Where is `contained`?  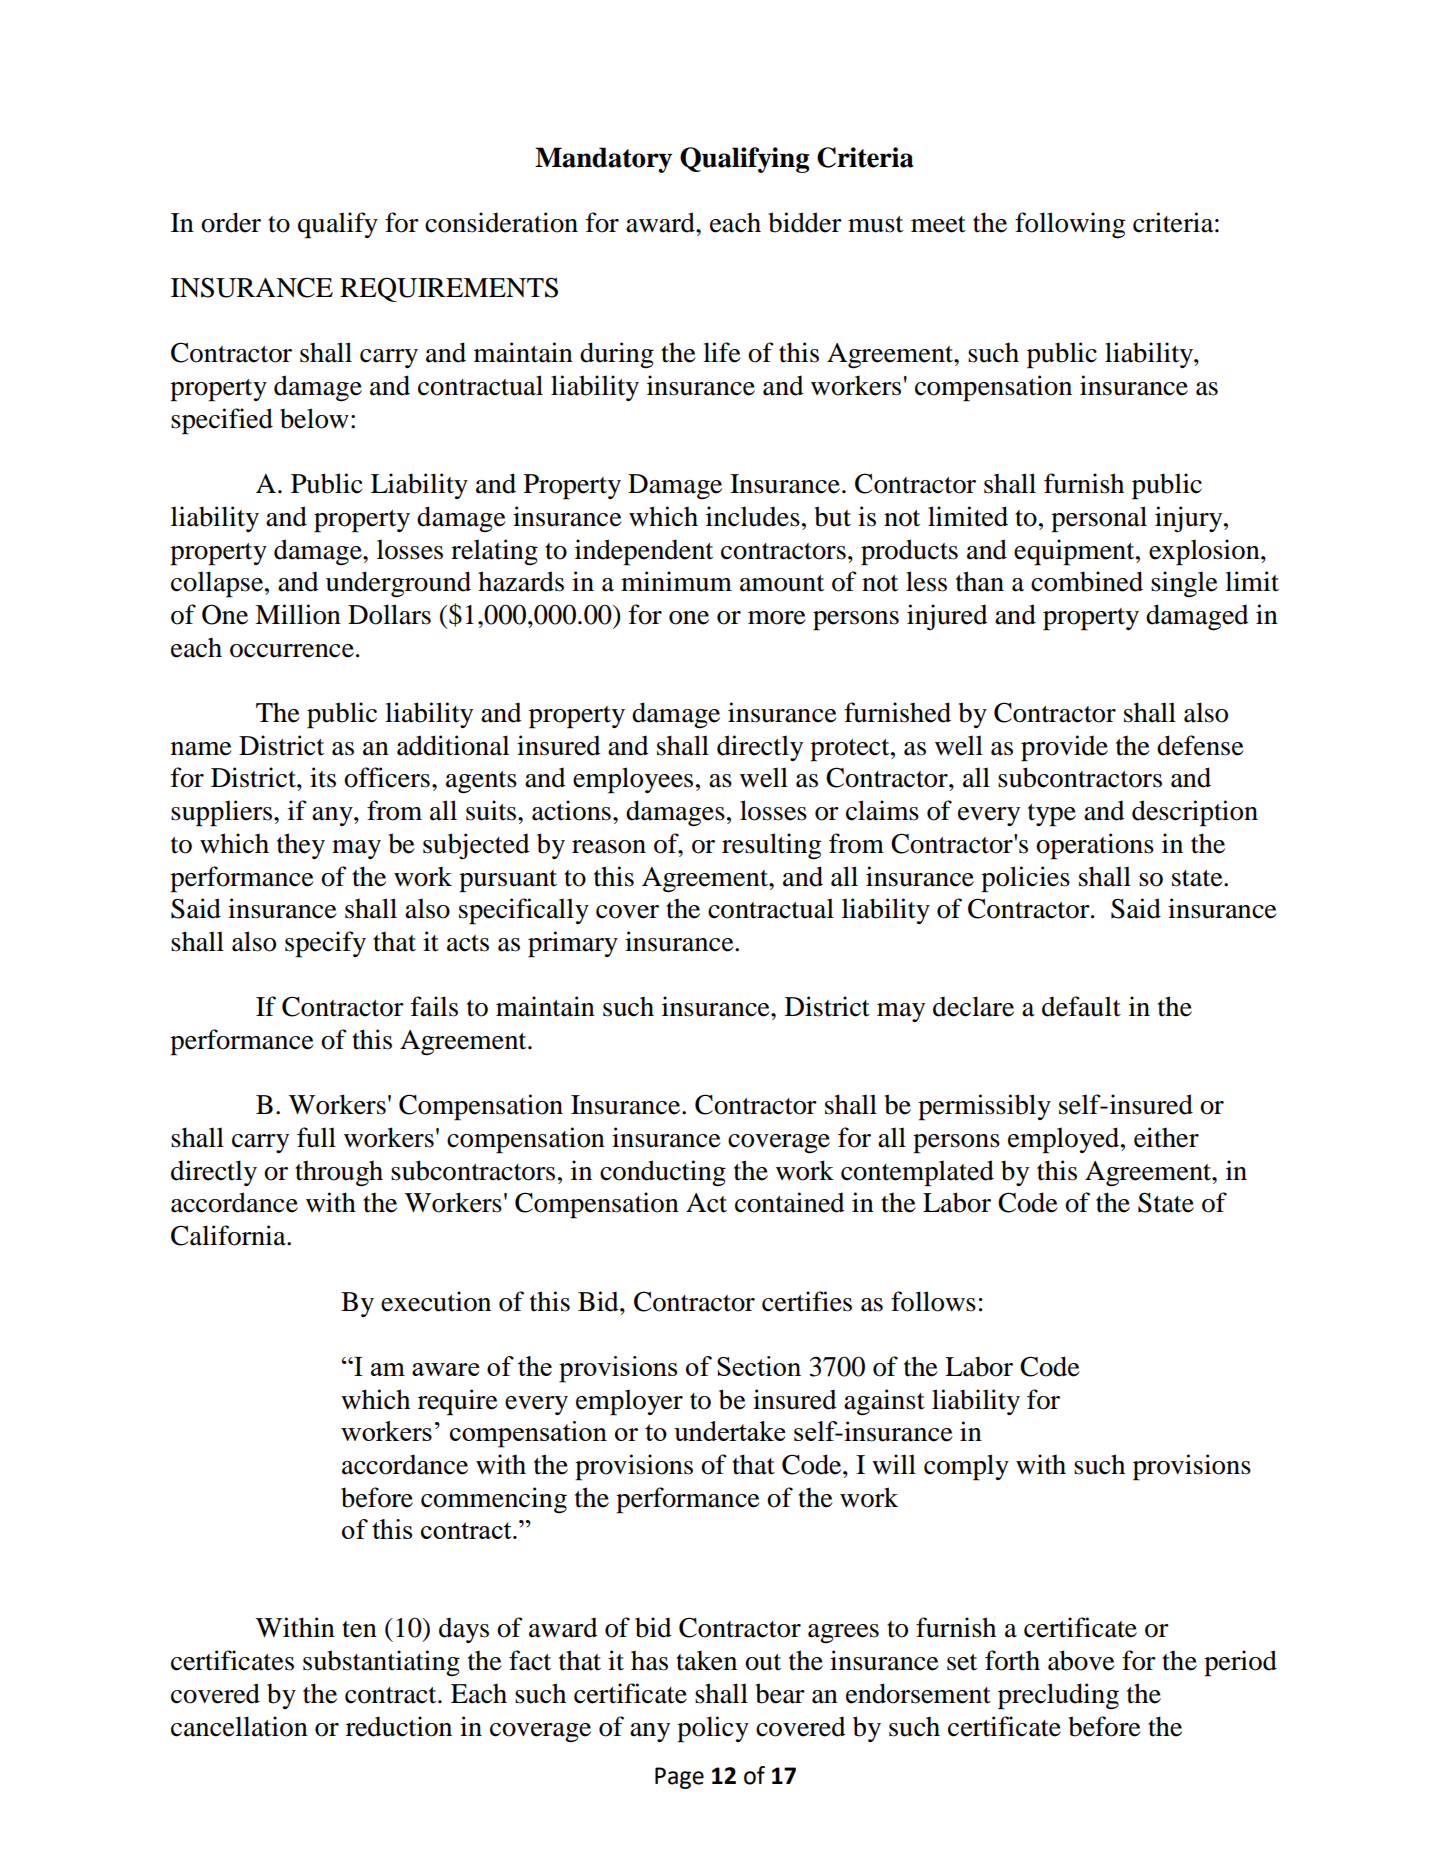
contained is located at coordinates (790, 1202).
